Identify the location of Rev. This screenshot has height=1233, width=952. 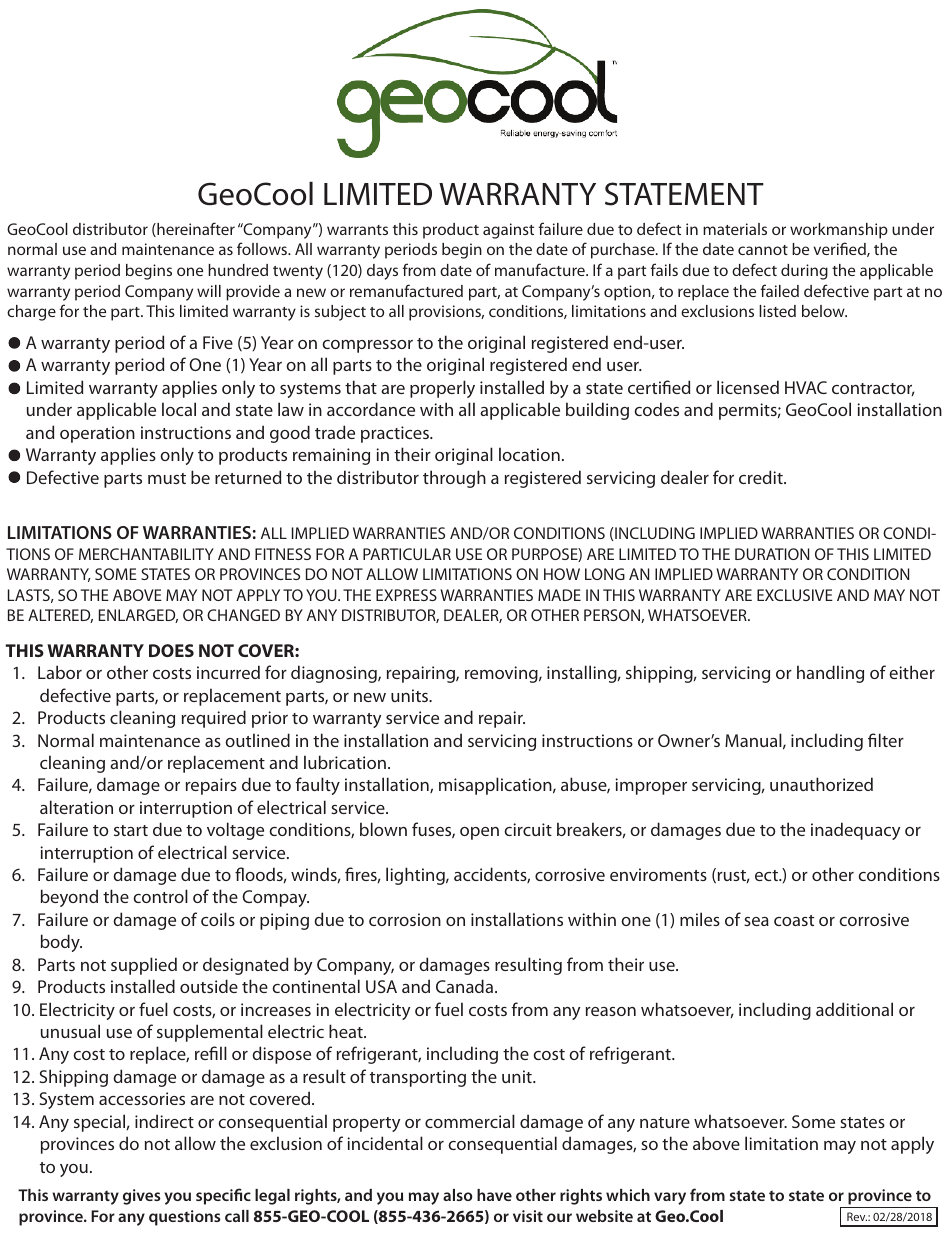
(857, 1216).
